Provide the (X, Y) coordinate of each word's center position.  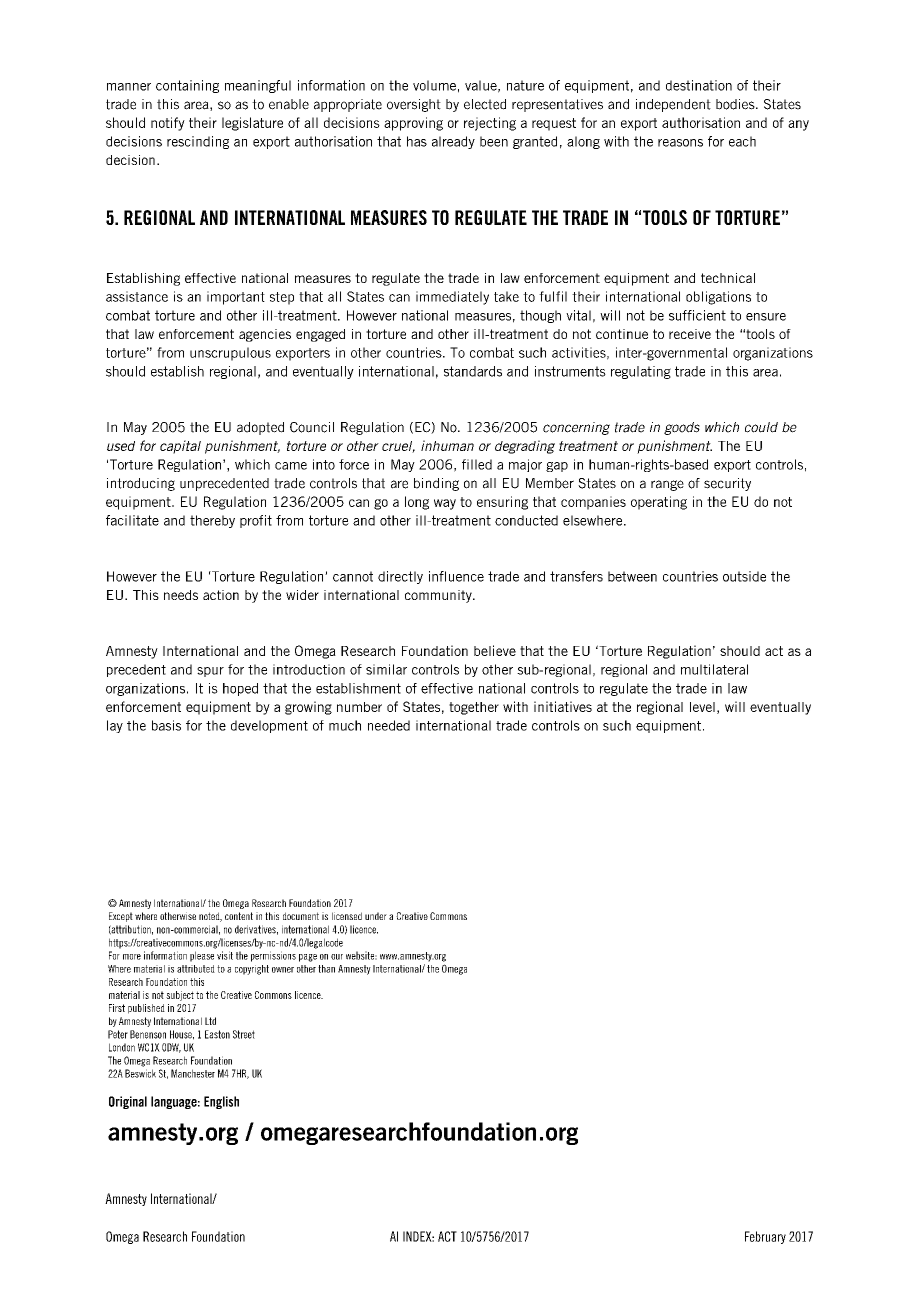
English (221, 1102)
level (702, 707)
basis (166, 725)
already (453, 142)
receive (690, 334)
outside (744, 576)
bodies (736, 104)
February (765, 1237)
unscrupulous (230, 354)
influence (456, 576)
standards (473, 371)
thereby (212, 521)
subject (180, 996)
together (474, 708)
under (376, 916)
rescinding (198, 142)
